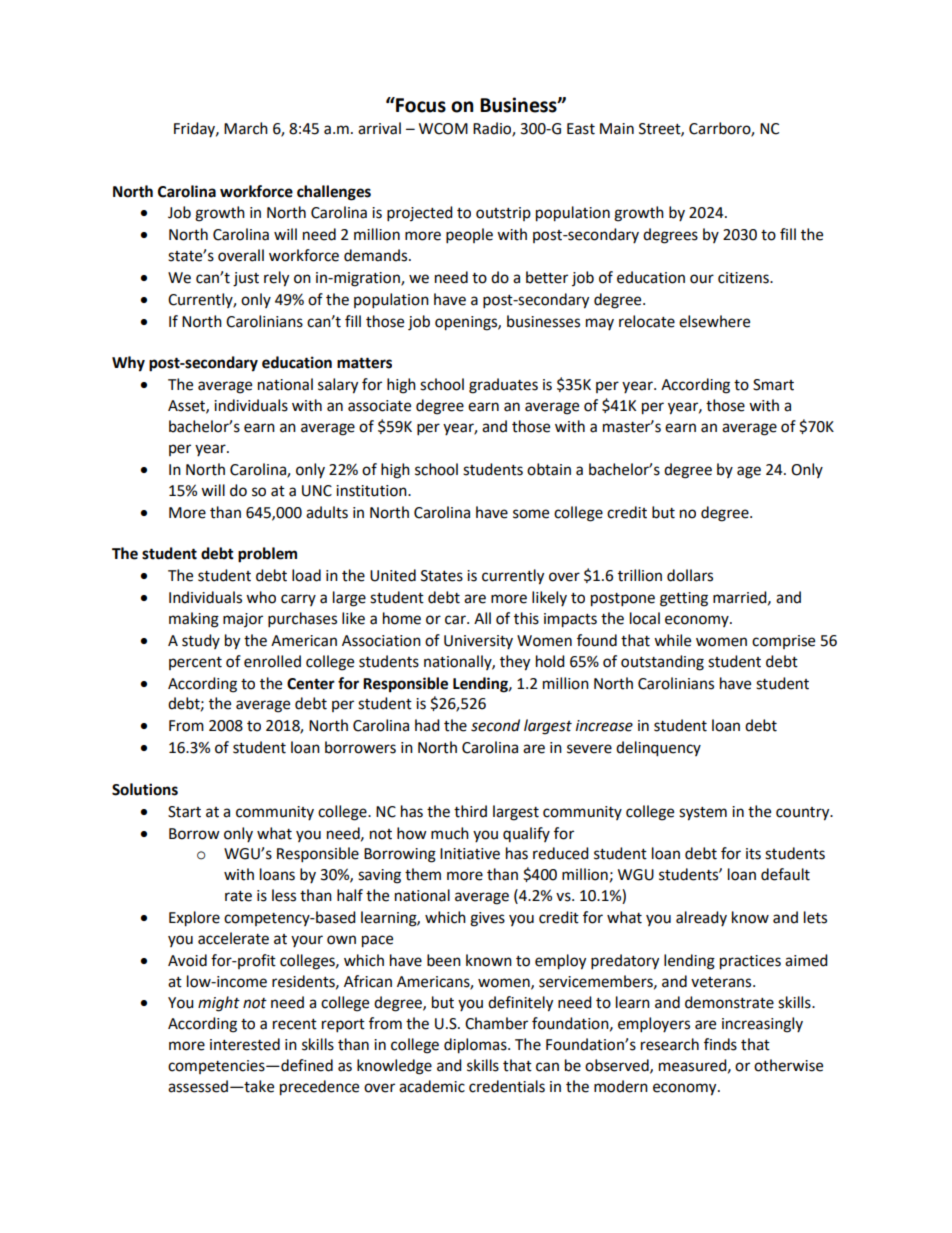  What do you see at coordinates (720, 1044) in the image?
I see `finds` at bounding box center [720, 1044].
